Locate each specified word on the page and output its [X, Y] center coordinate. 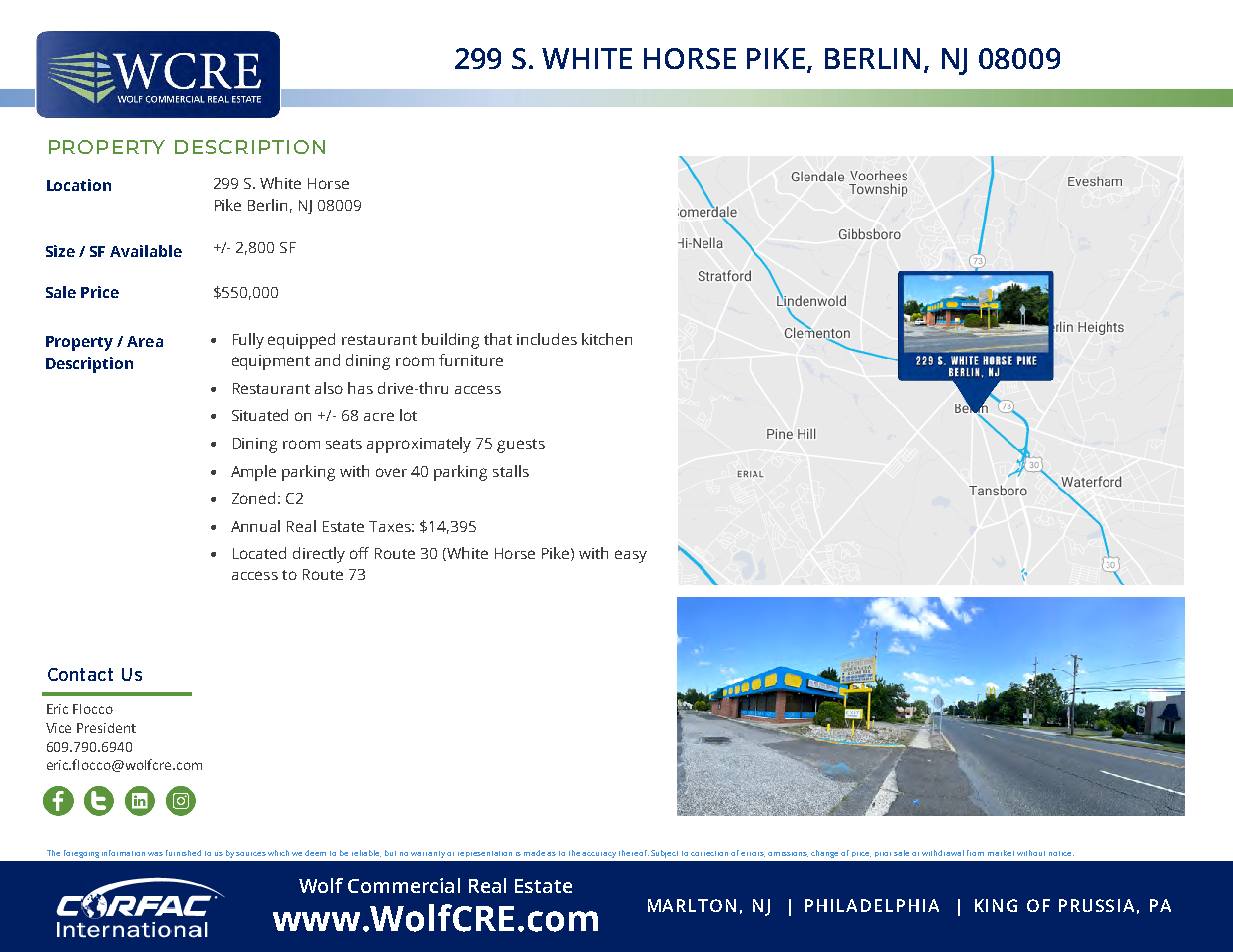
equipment [271, 362]
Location [79, 185]
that [498, 339]
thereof [634, 853]
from [975, 853]
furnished [183, 853]
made [536, 853]
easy [631, 556]
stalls [511, 471]
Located [259, 553]
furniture [471, 360]
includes [547, 339]
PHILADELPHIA [872, 905]
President [106, 728]
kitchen [607, 339]
